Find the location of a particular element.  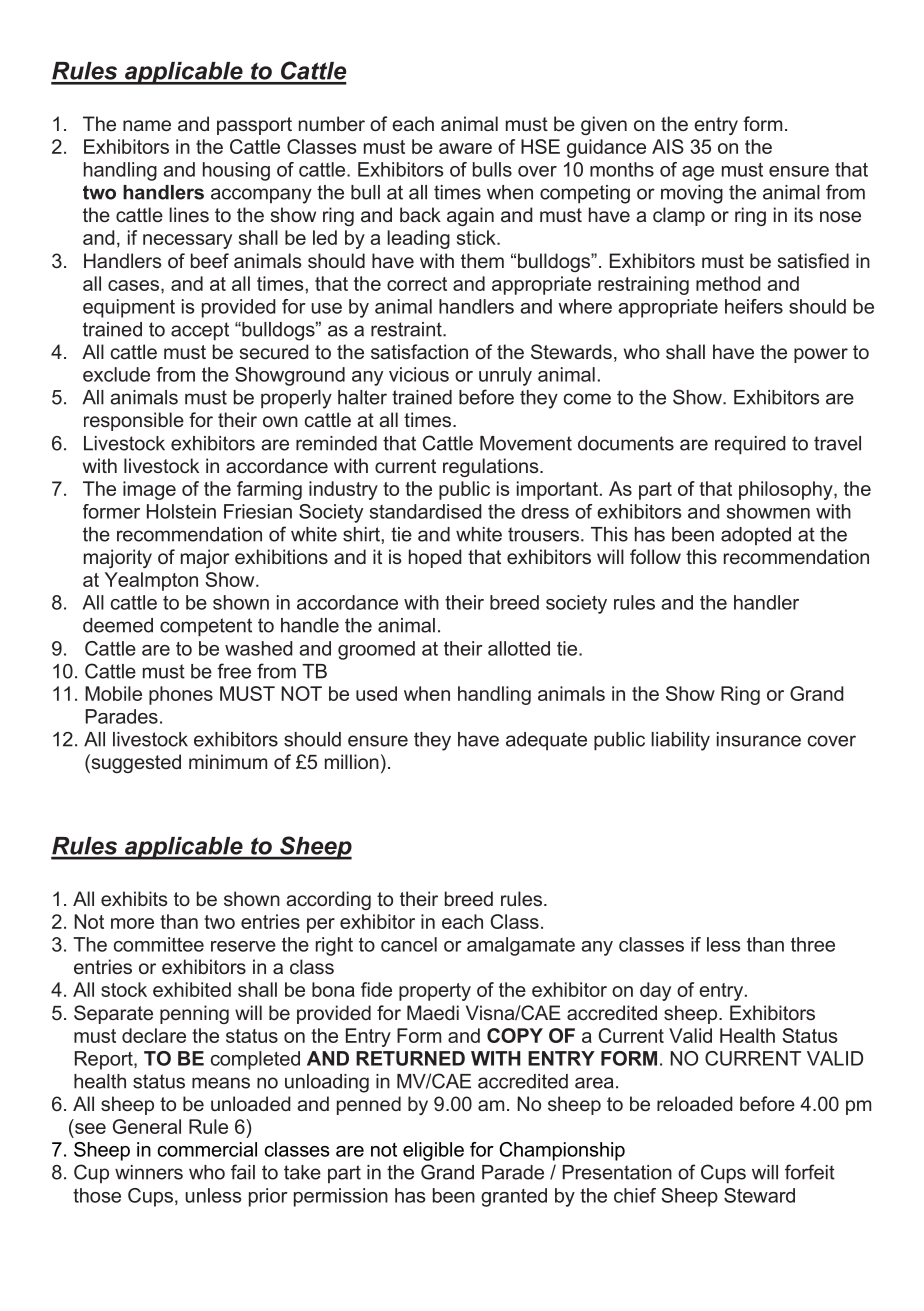

name is located at coordinates (147, 125).
